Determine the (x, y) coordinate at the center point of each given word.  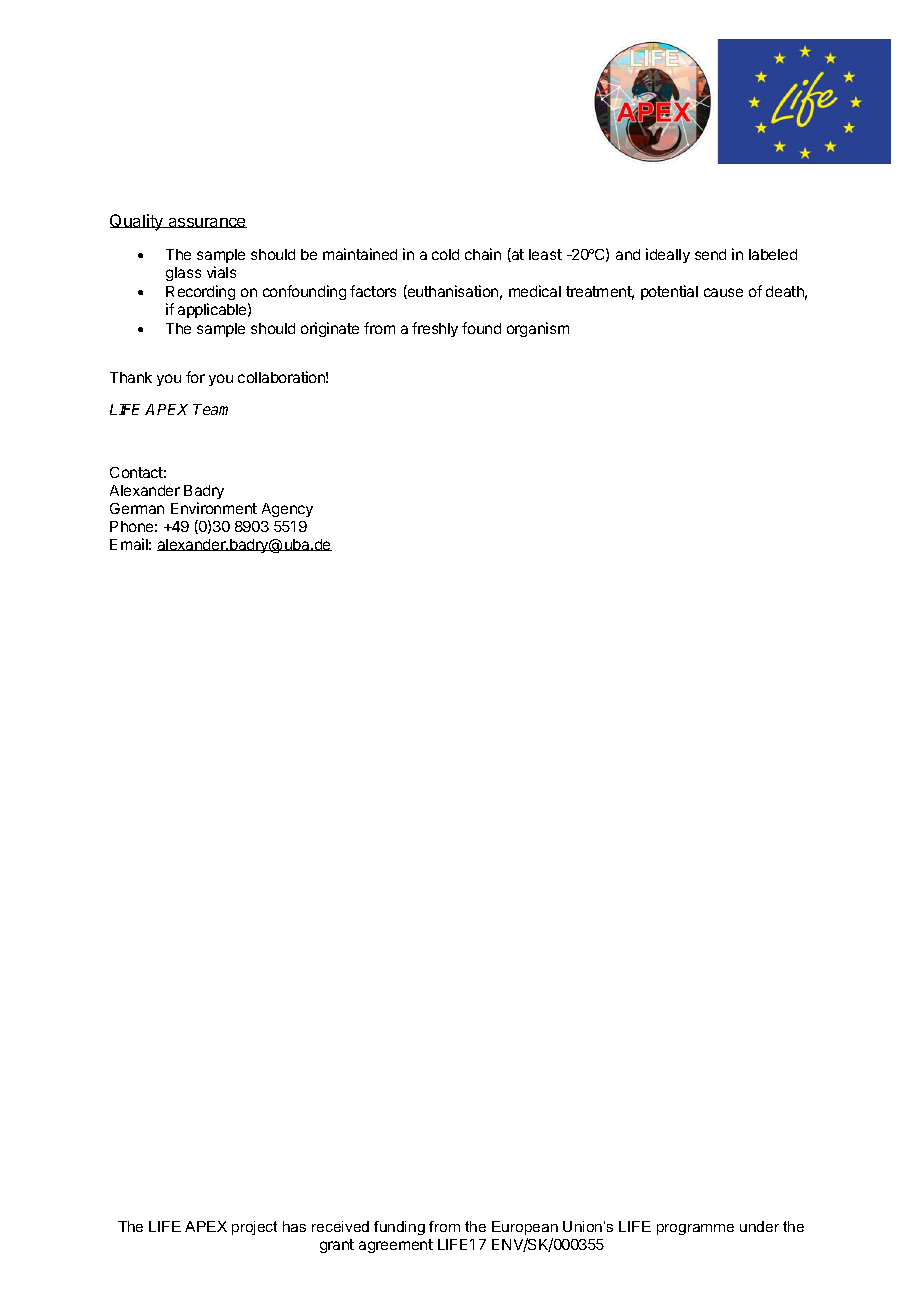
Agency (287, 510)
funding (399, 1228)
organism (538, 329)
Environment (214, 508)
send (710, 254)
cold (445, 254)
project (254, 1228)
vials (221, 272)
